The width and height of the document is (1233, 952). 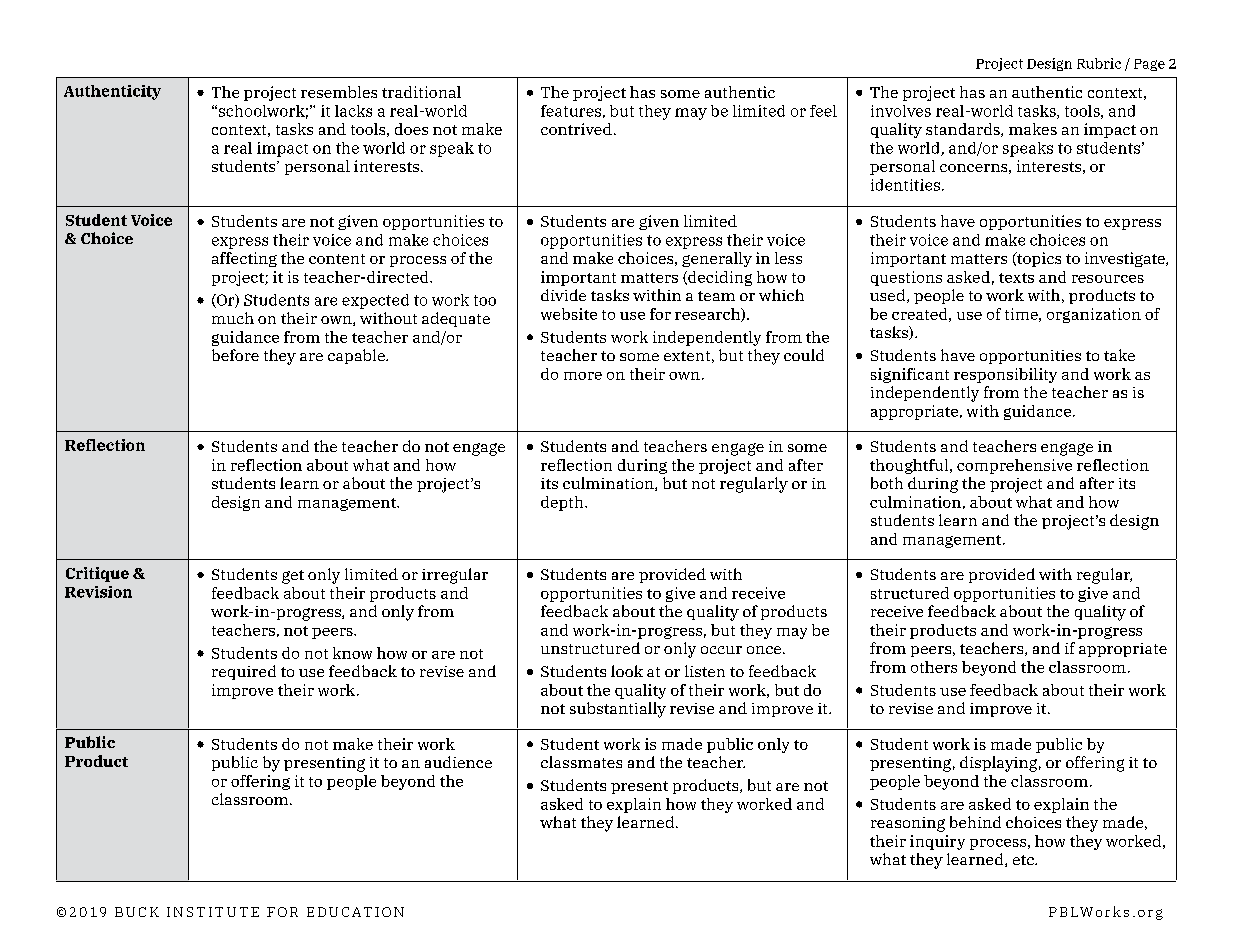 What do you see at coordinates (576, 129) in the document?
I see `contrived` at bounding box center [576, 129].
